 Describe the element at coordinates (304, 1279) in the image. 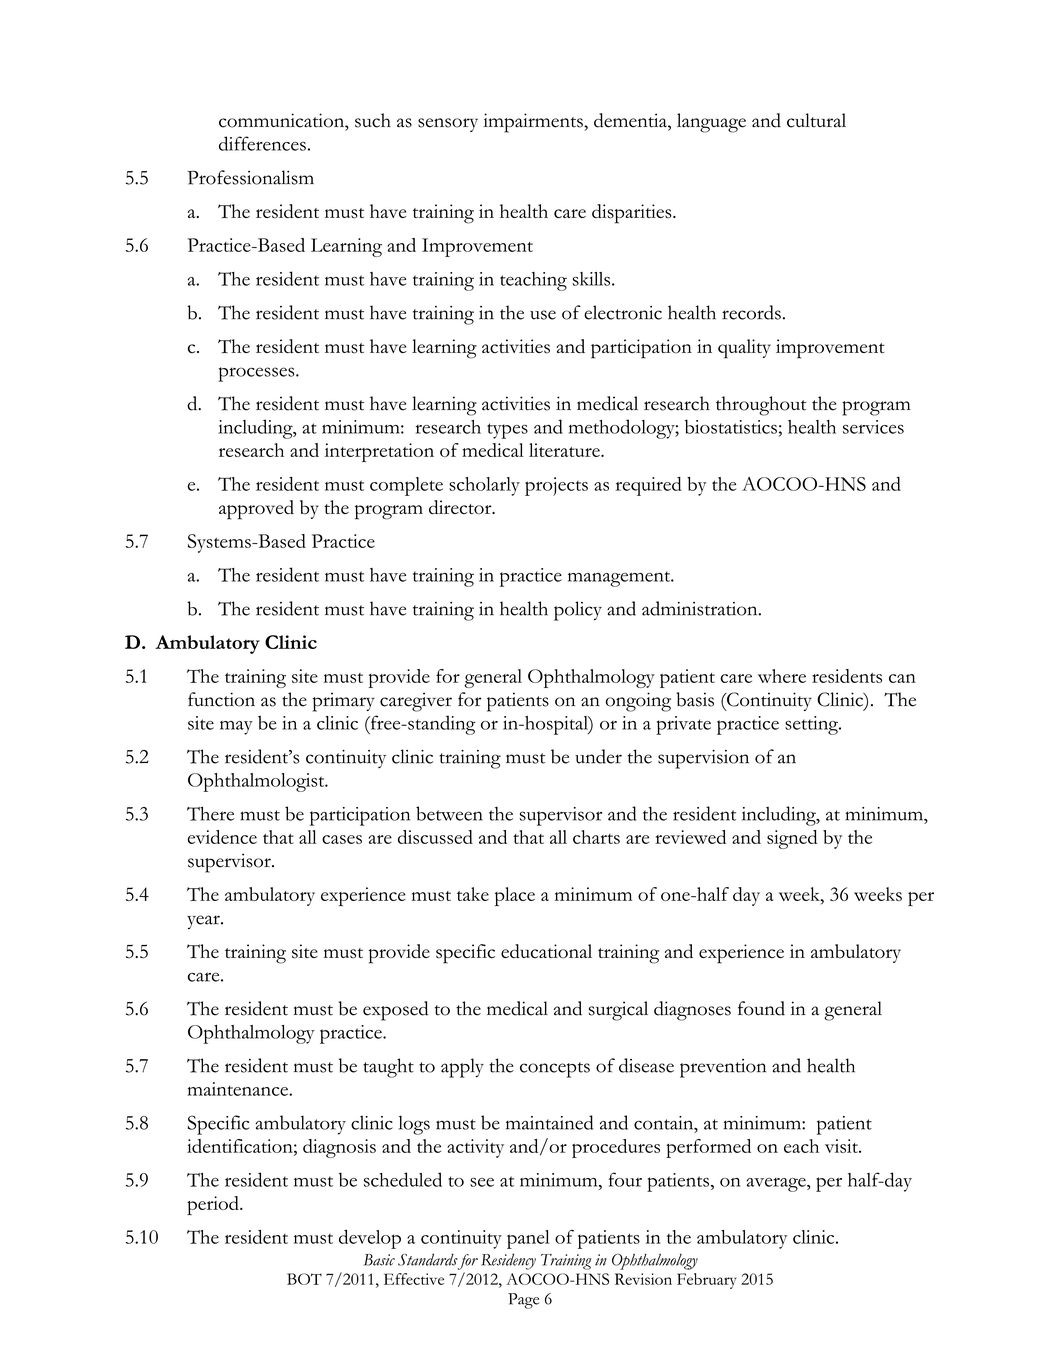

I see `BOT` at that location.
